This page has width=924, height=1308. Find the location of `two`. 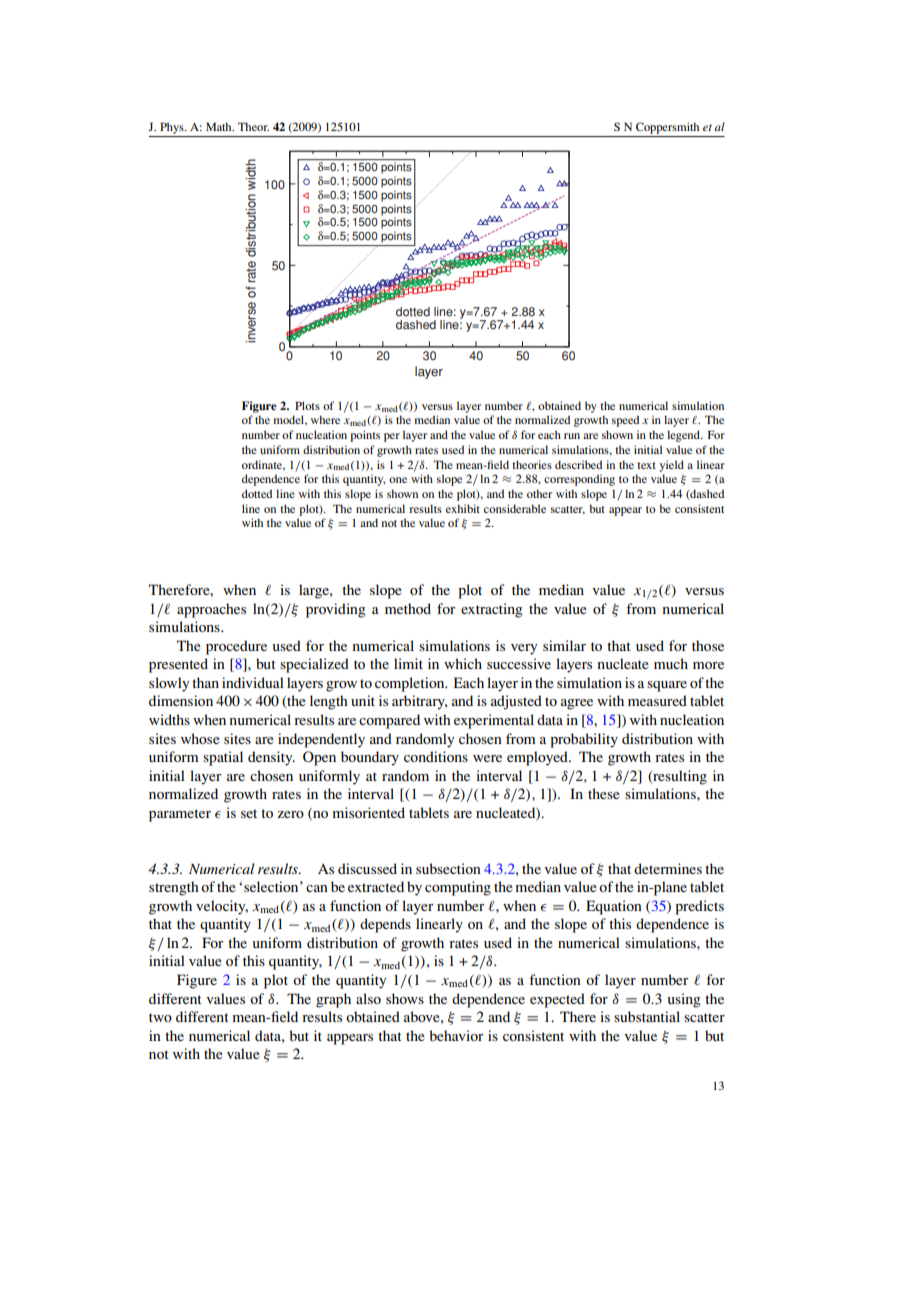

two is located at coordinates (160, 1017).
